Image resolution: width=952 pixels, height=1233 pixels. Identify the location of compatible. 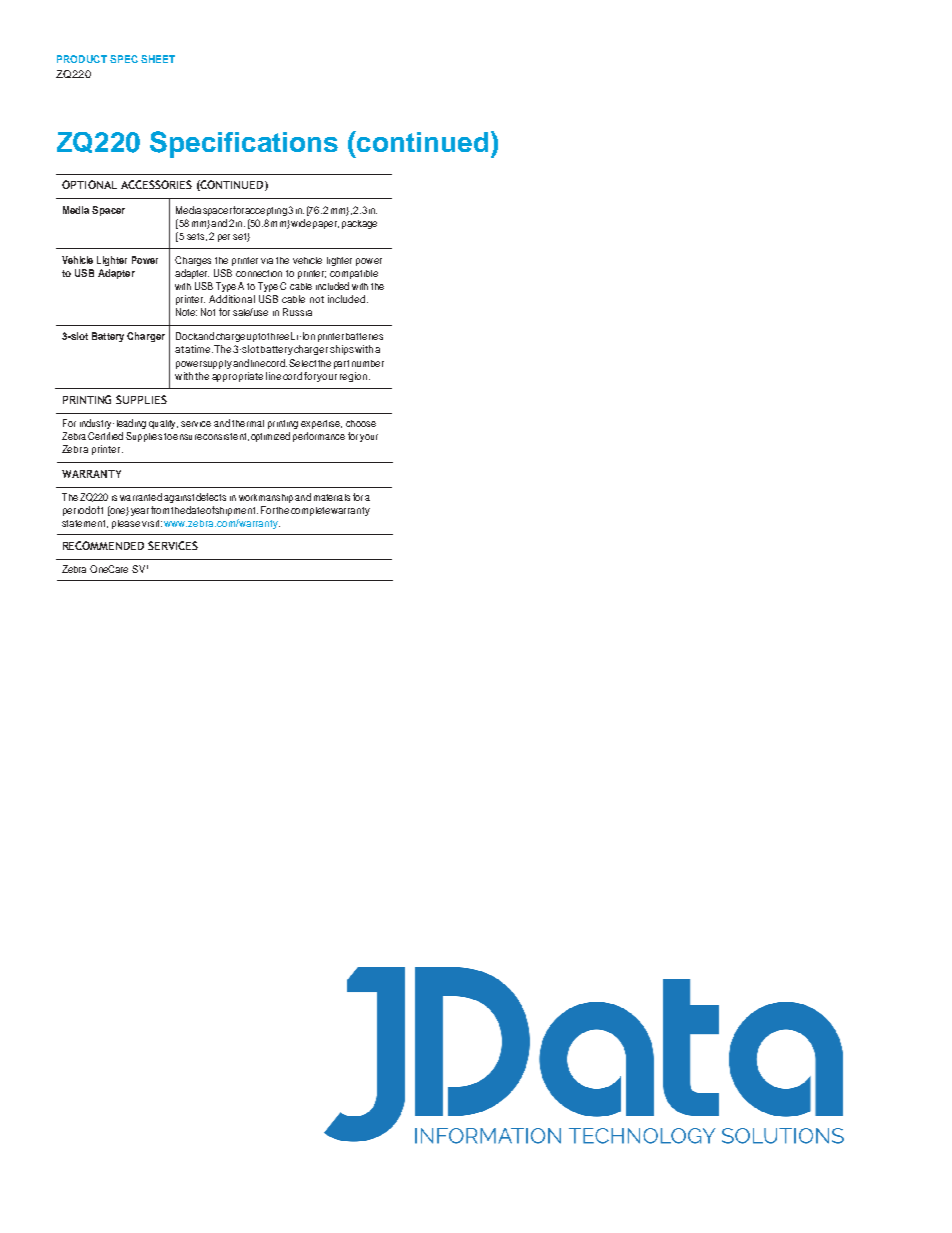
(354, 274).
